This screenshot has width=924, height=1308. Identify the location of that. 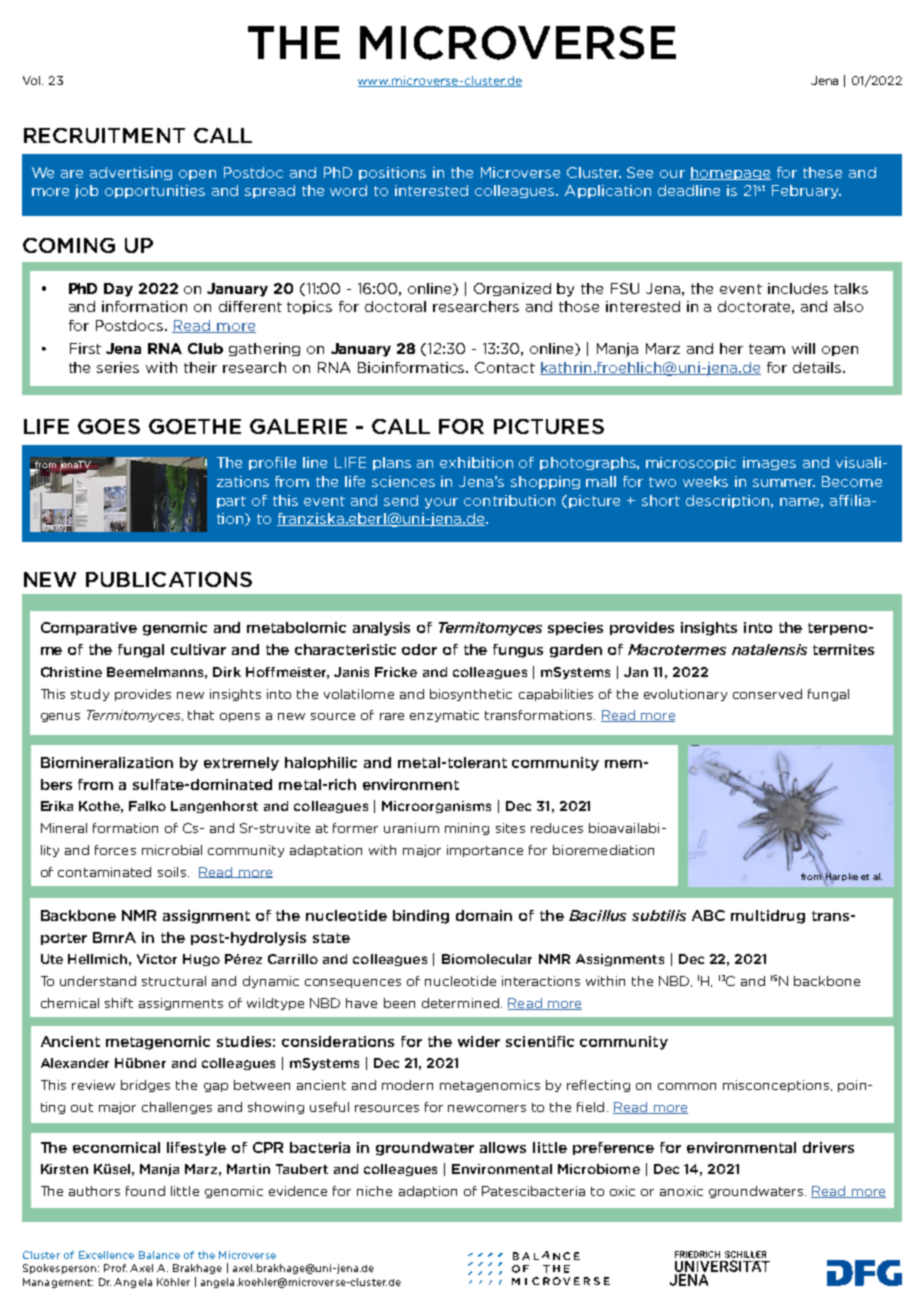
(201, 715).
